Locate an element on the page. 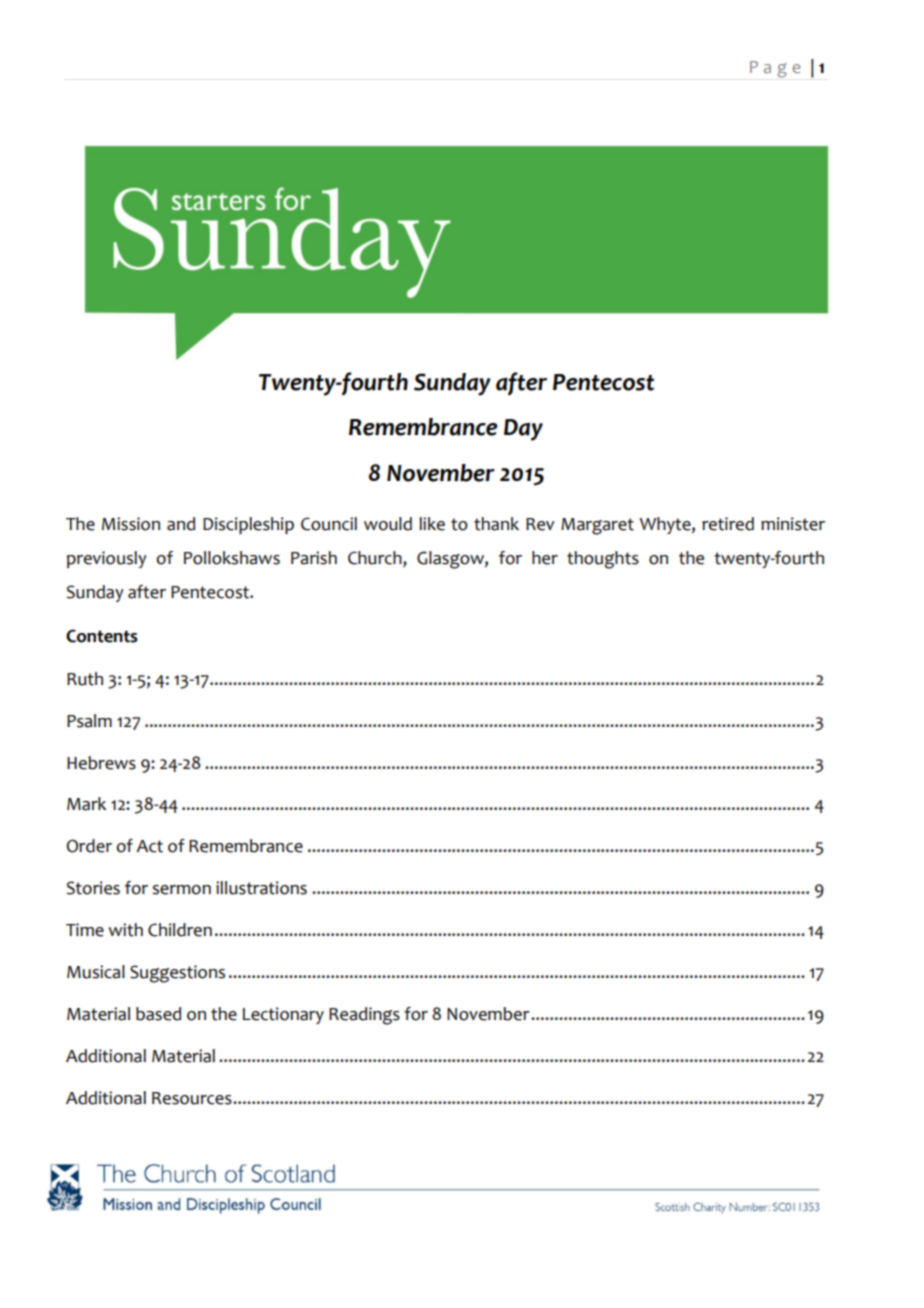  would is located at coordinates (388, 524).
